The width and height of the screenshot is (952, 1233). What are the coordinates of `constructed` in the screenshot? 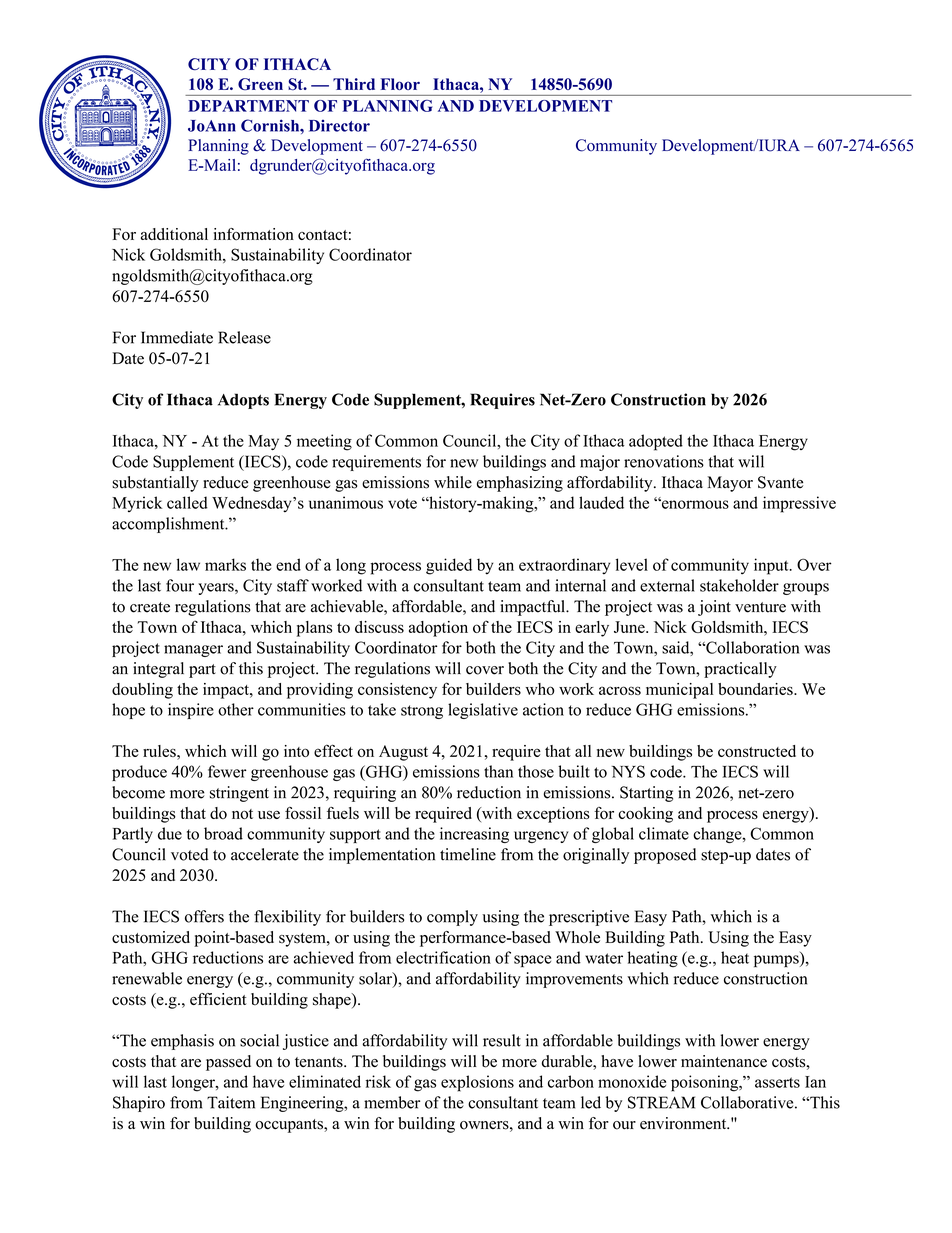 It's located at (757, 751).
